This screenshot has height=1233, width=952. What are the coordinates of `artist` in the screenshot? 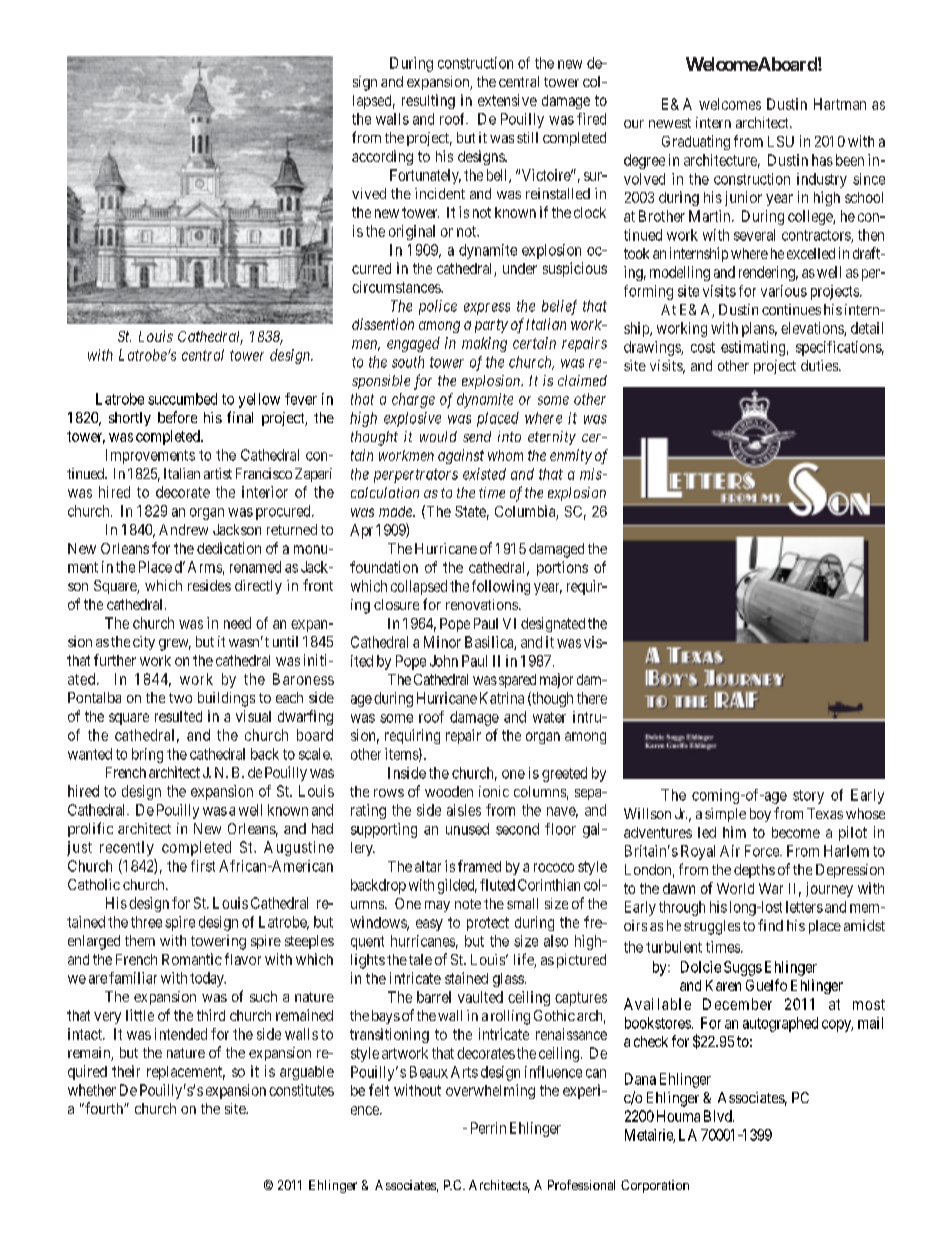 It's located at (218, 473).
